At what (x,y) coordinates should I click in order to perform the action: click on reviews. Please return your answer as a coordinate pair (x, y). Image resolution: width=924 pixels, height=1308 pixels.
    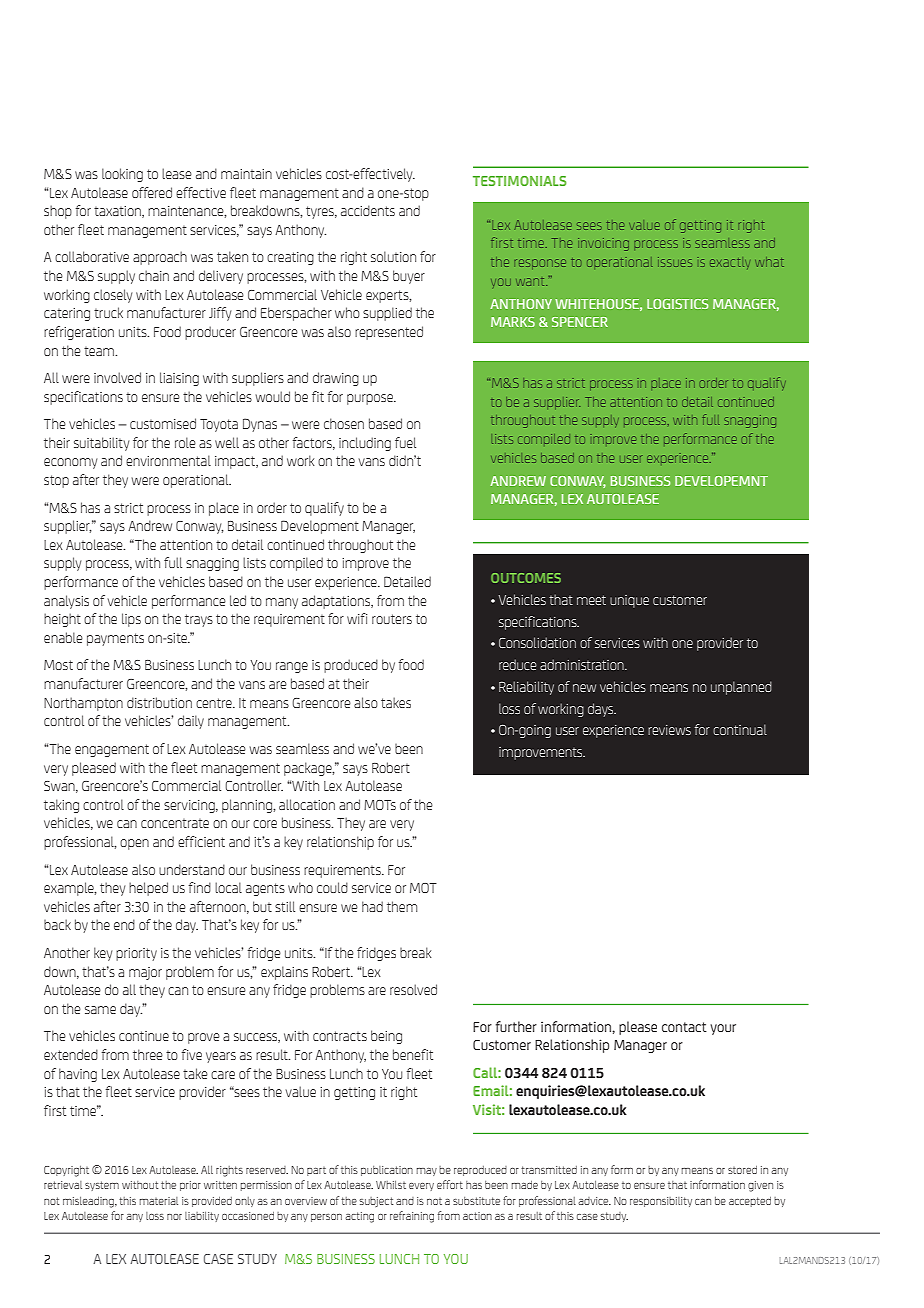
    Looking at the image, I should click on (669, 730).
